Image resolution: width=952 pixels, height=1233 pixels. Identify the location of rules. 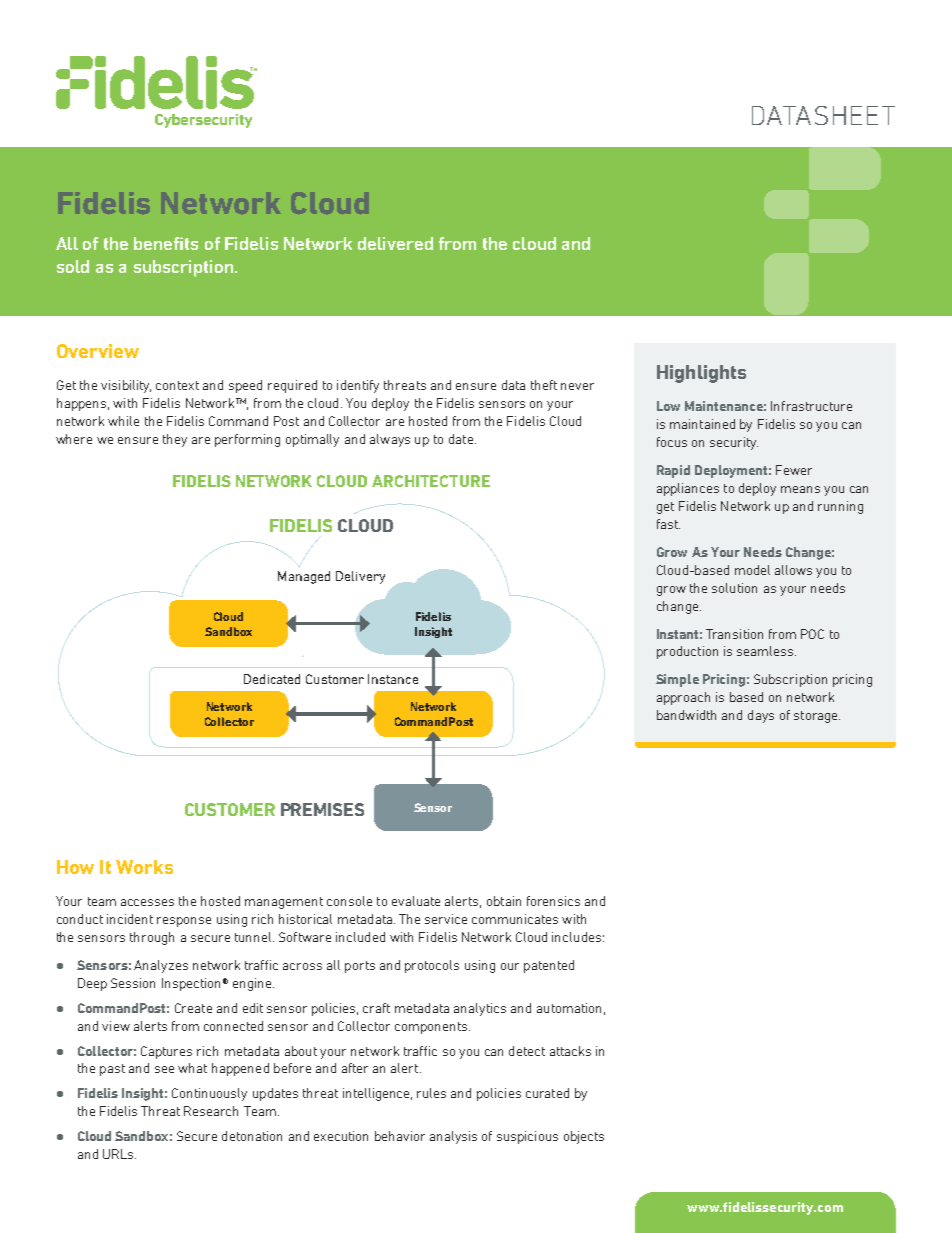
(431, 1093).
